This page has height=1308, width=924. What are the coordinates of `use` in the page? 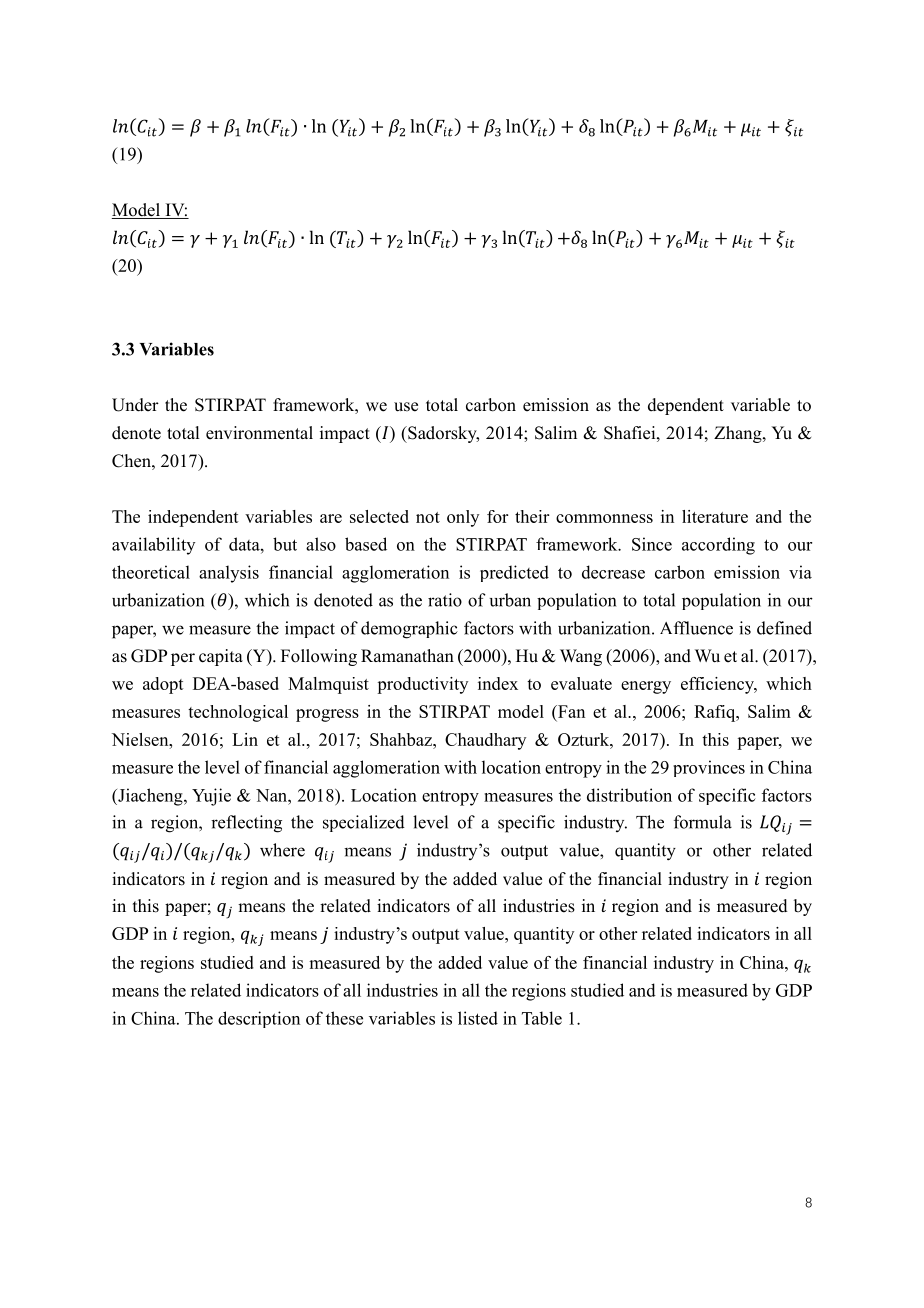 It's located at (406, 407).
